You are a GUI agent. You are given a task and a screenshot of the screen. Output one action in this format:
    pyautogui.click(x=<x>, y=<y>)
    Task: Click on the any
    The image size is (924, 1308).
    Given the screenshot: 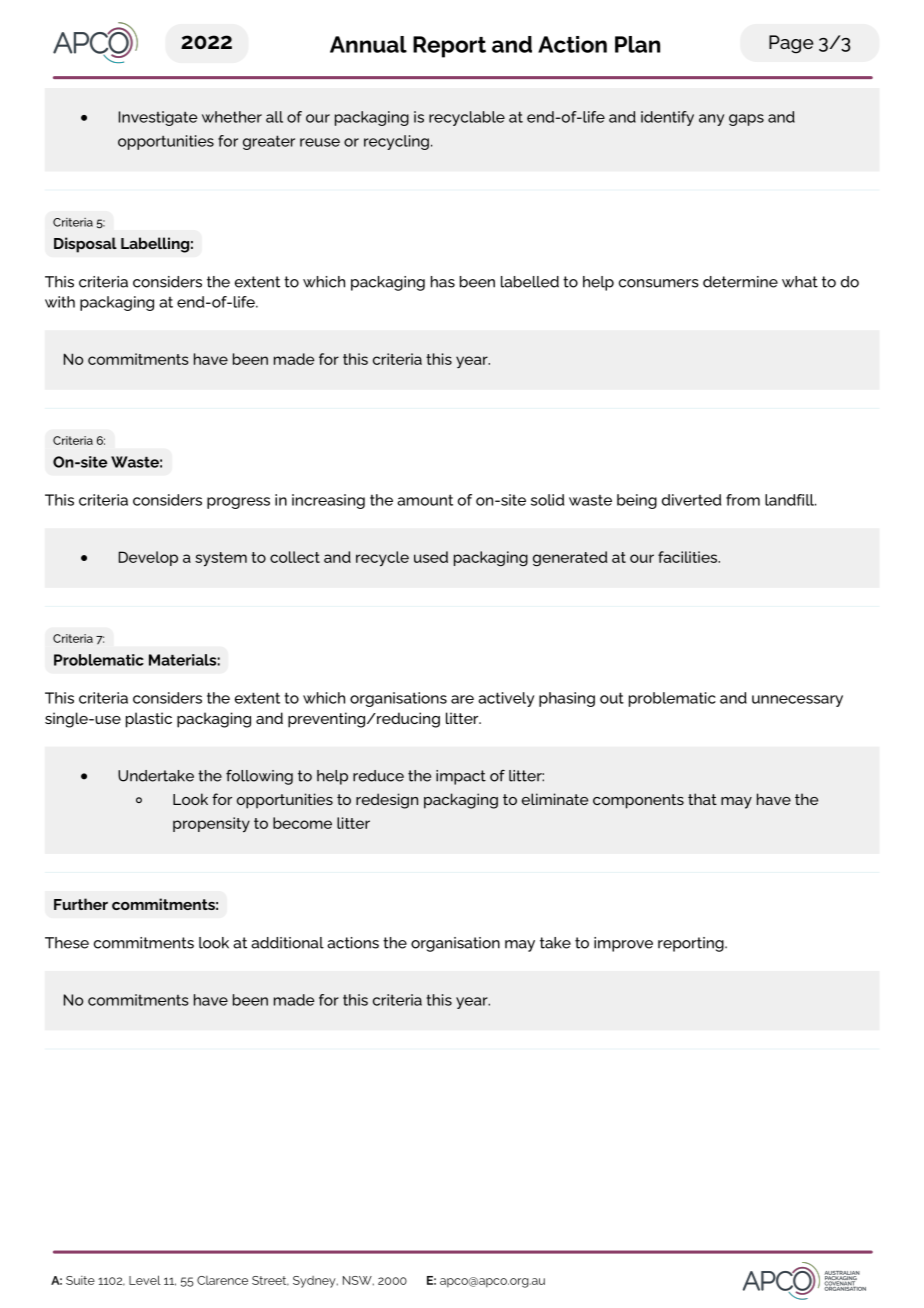 What is the action you would take?
    pyautogui.click(x=711, y=120)
